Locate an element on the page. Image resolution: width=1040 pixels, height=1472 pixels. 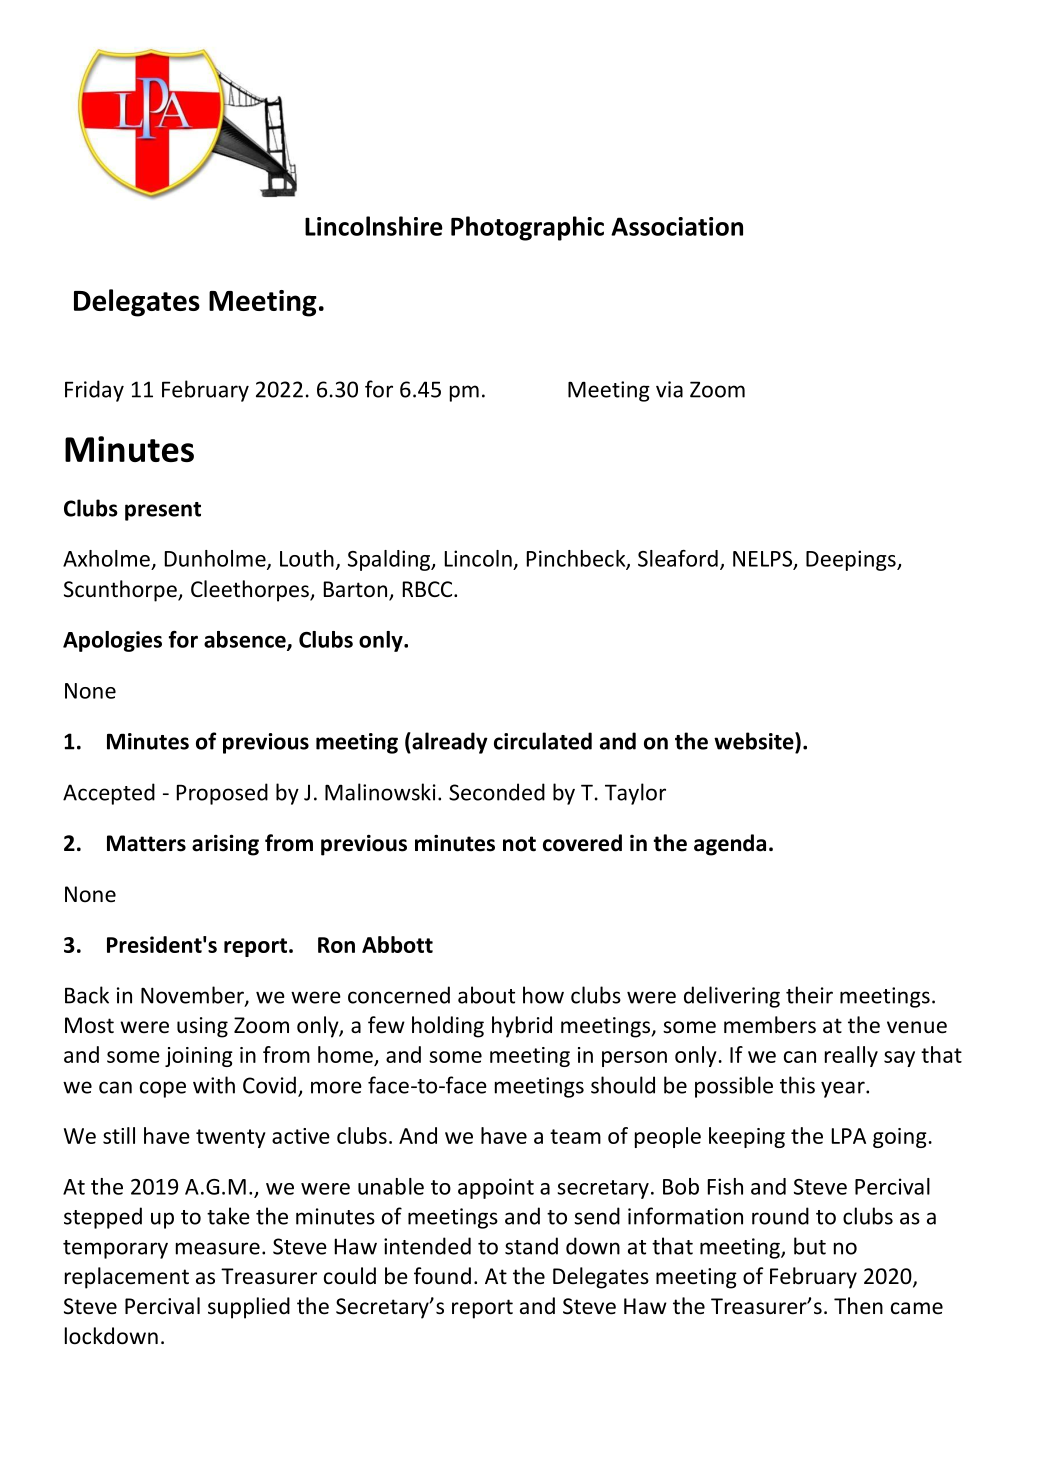
hybrid is located at coordinates (522, 1027).
